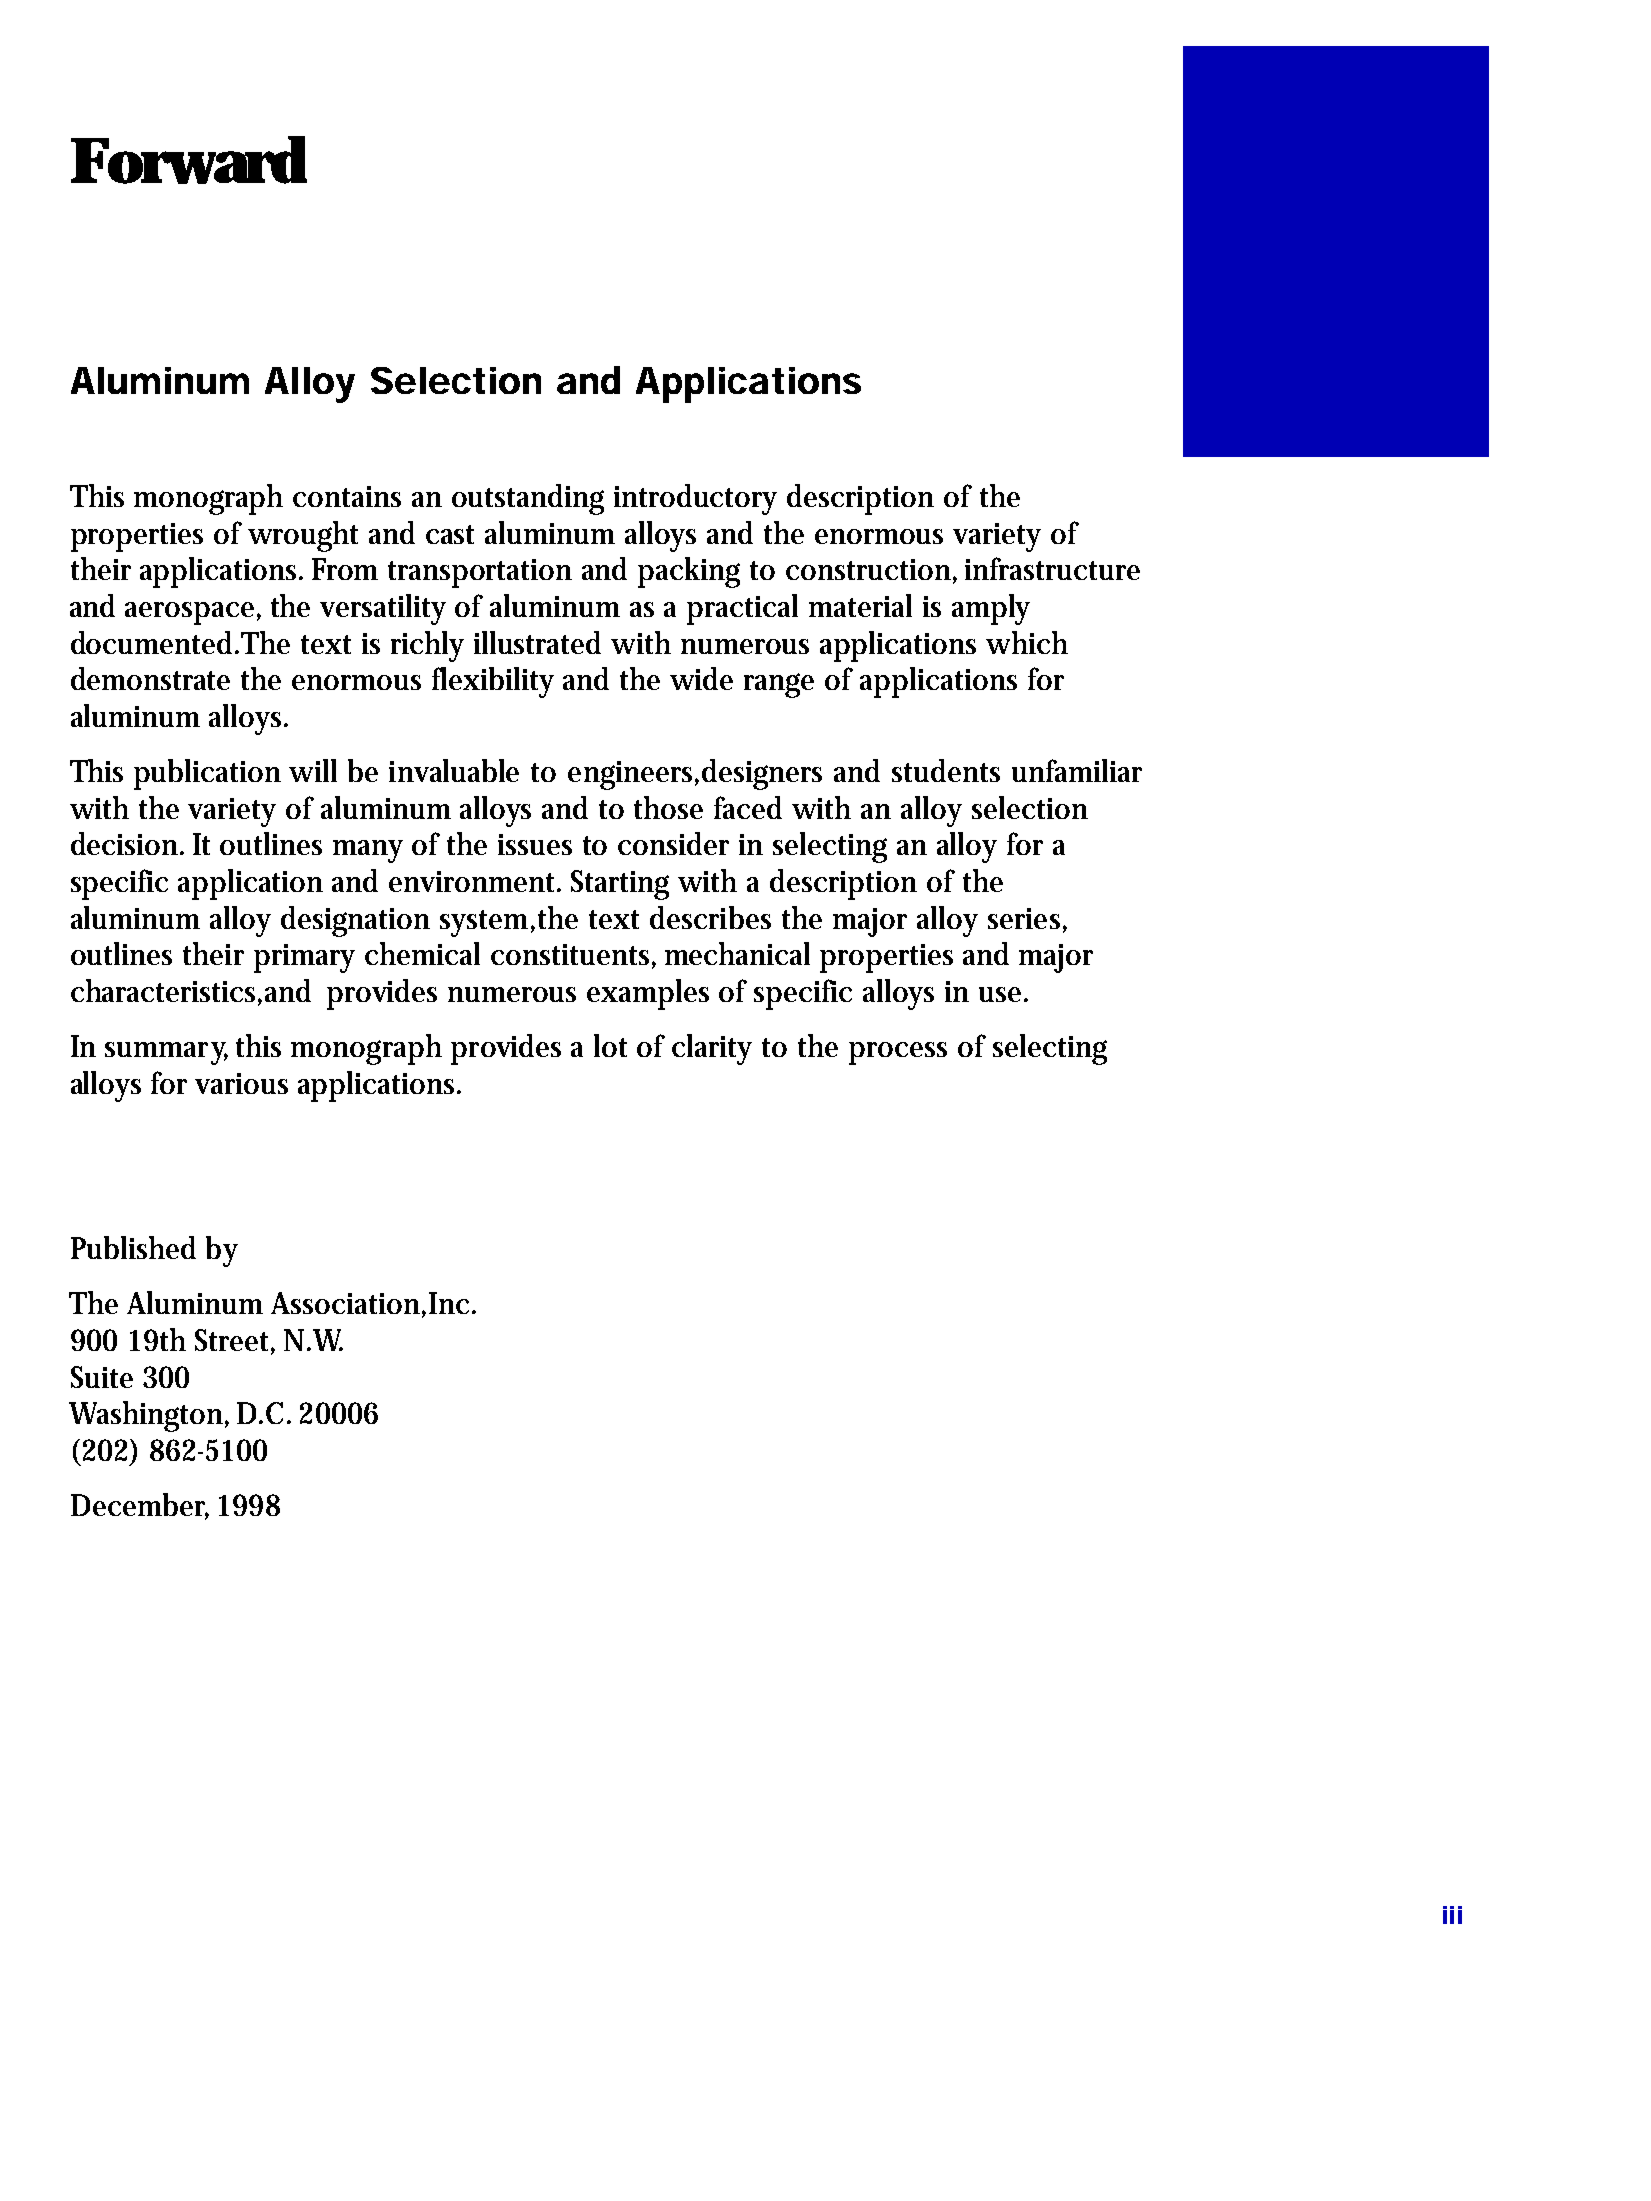  I want to click on process, so click(898, 1053).
